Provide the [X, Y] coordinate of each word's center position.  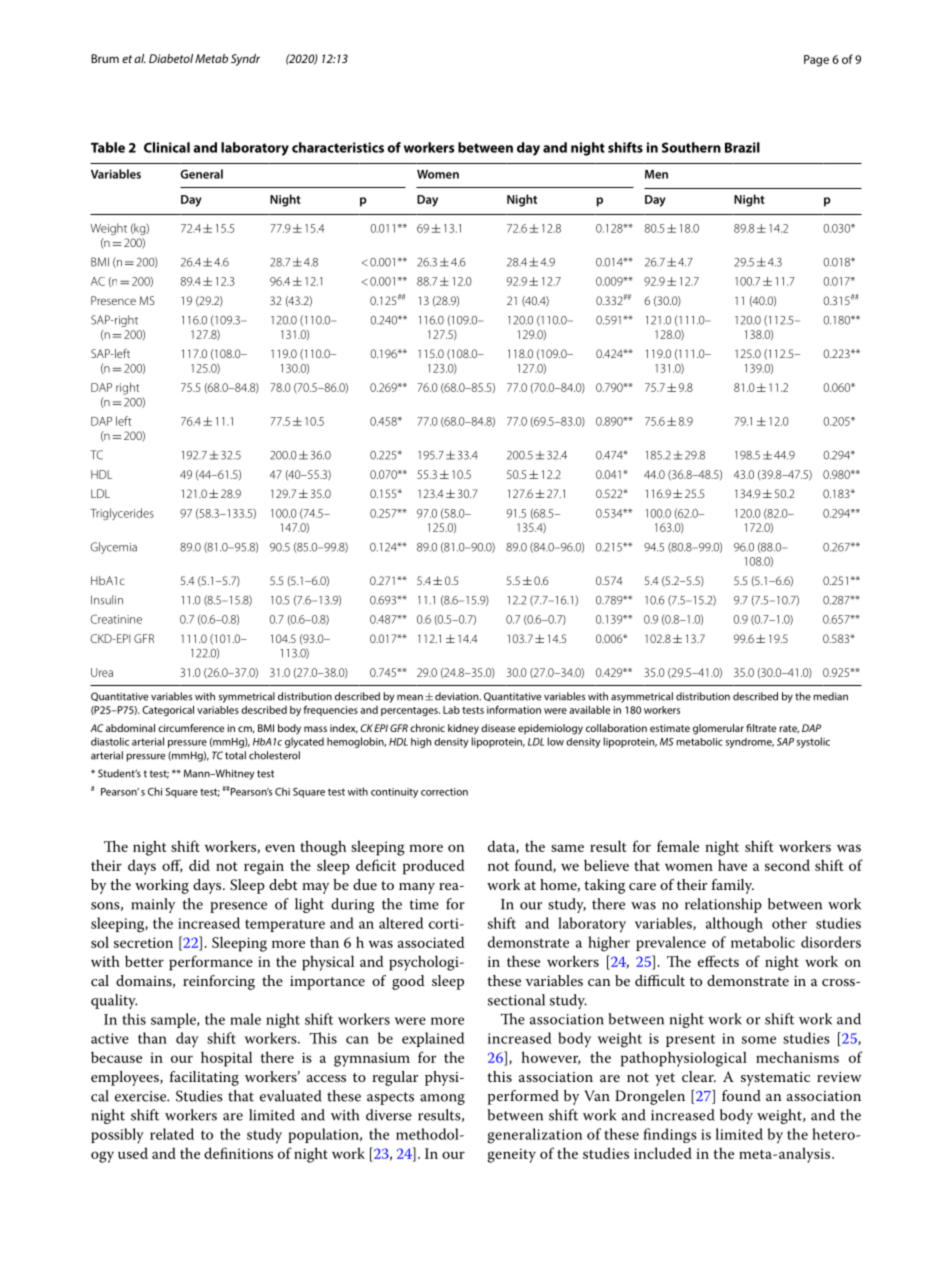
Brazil [742, 147]
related [172, 1134]
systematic [775, 1079]
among [442, 1099]
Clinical [167, 147]
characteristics [338, 147]
